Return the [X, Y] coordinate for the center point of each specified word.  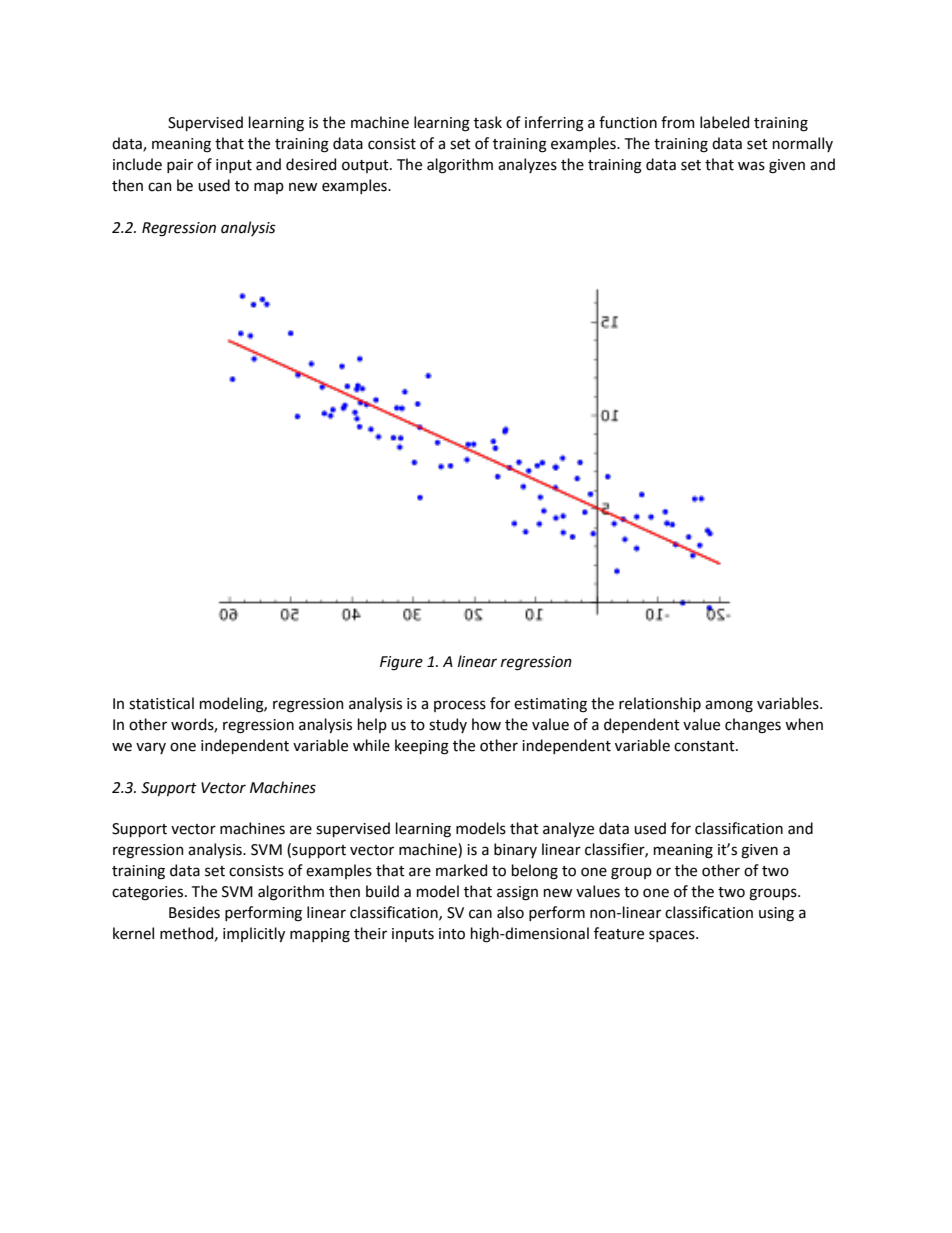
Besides [194, 912]
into [452, 934]
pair [180, 166]
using [776, 914]
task [488, 122]
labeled [724, 122]
